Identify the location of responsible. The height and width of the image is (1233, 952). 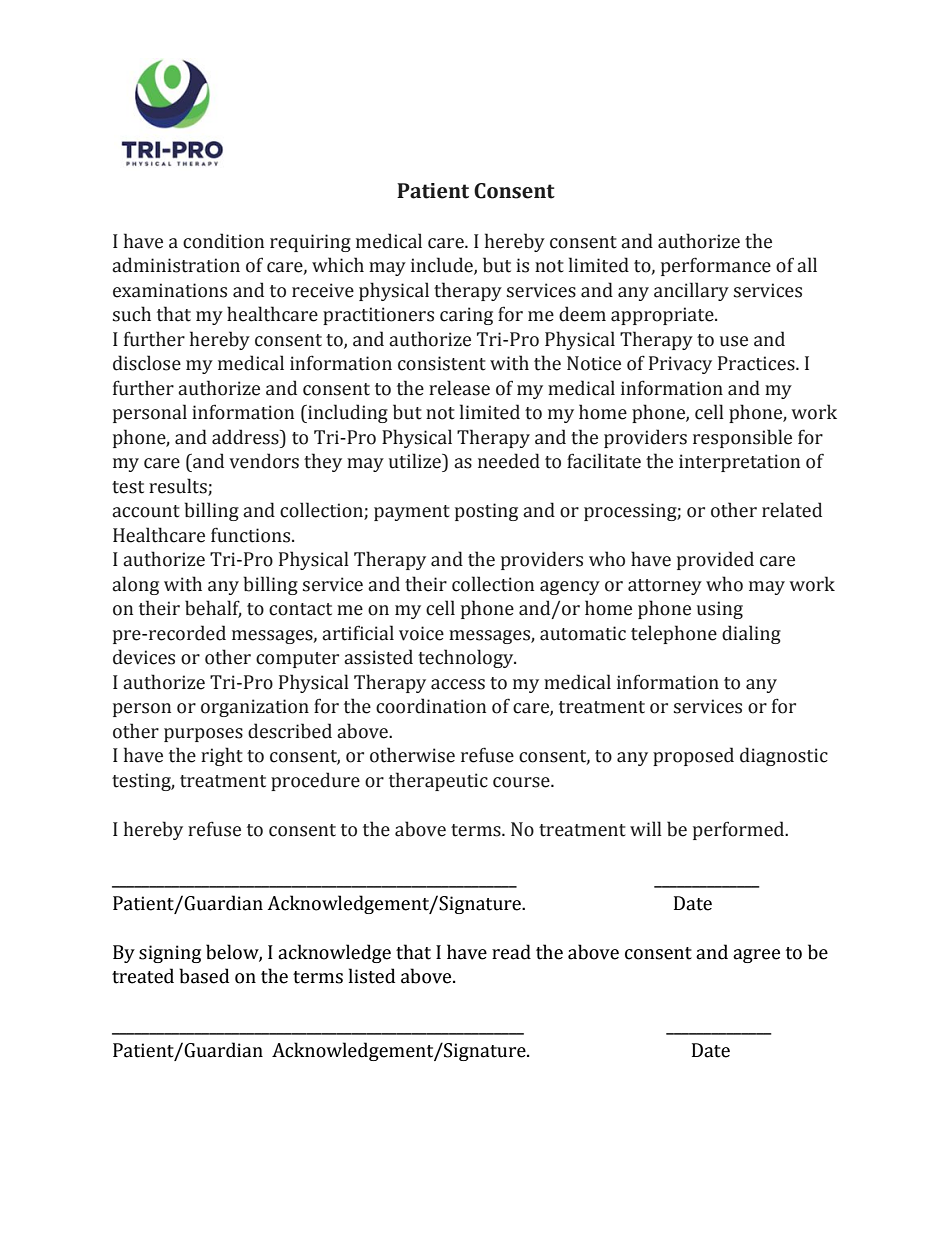
(742, 438).
